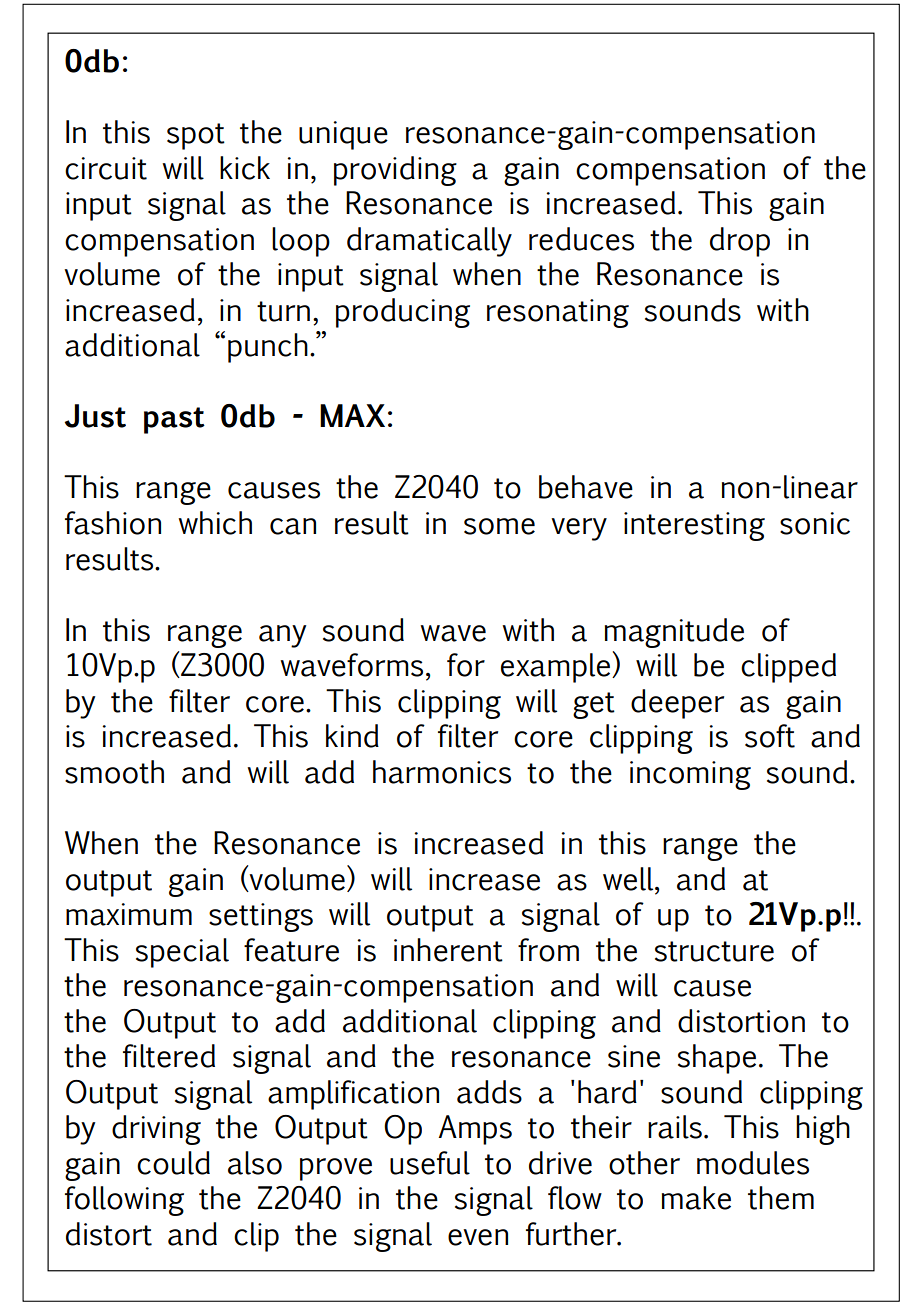 The height and width of the page is (1308, 924). Describe the element at coordinates (395, 171) in the page. I see `providing` at that location.
